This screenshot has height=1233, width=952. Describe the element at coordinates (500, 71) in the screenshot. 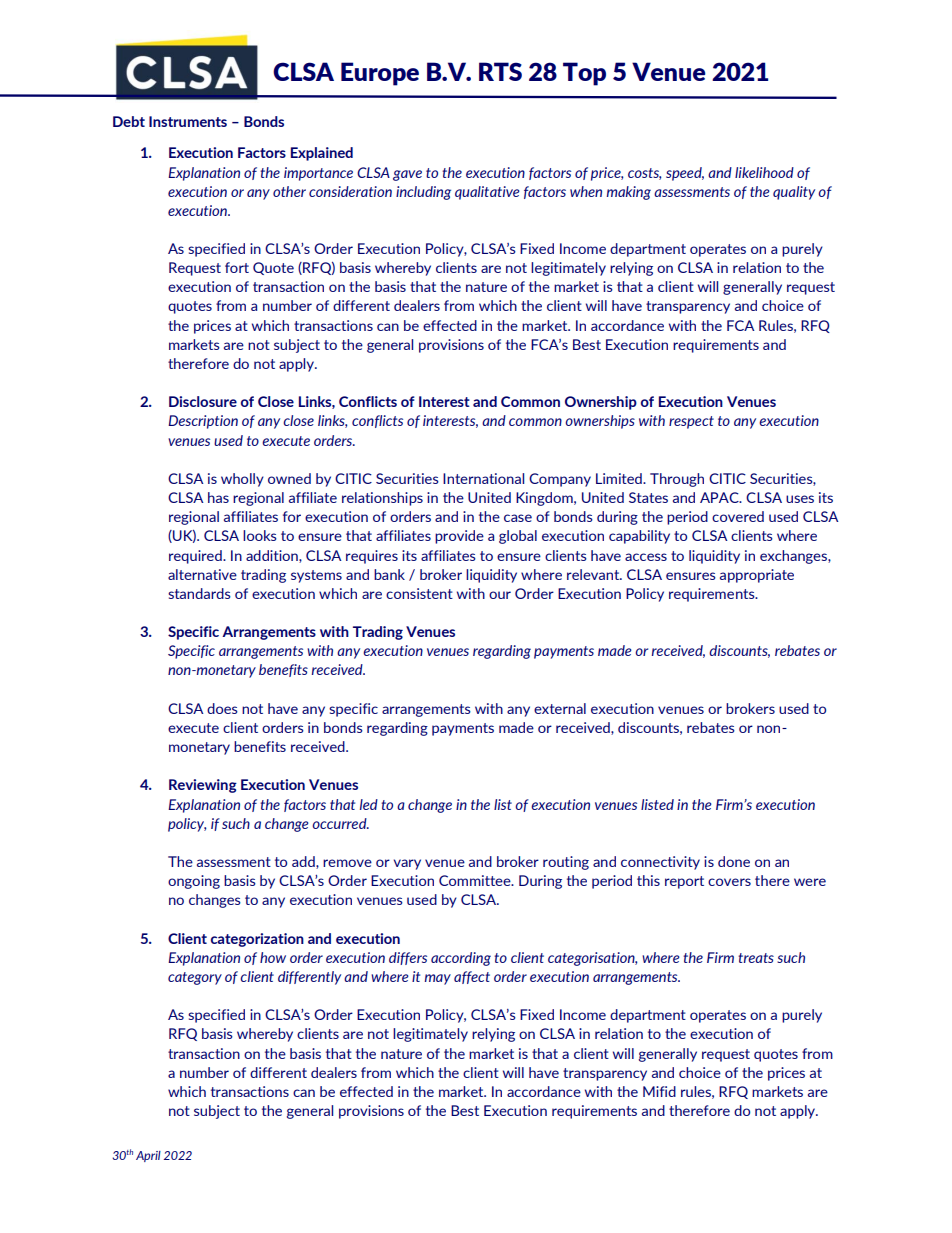

I see `RTS` at that location.
